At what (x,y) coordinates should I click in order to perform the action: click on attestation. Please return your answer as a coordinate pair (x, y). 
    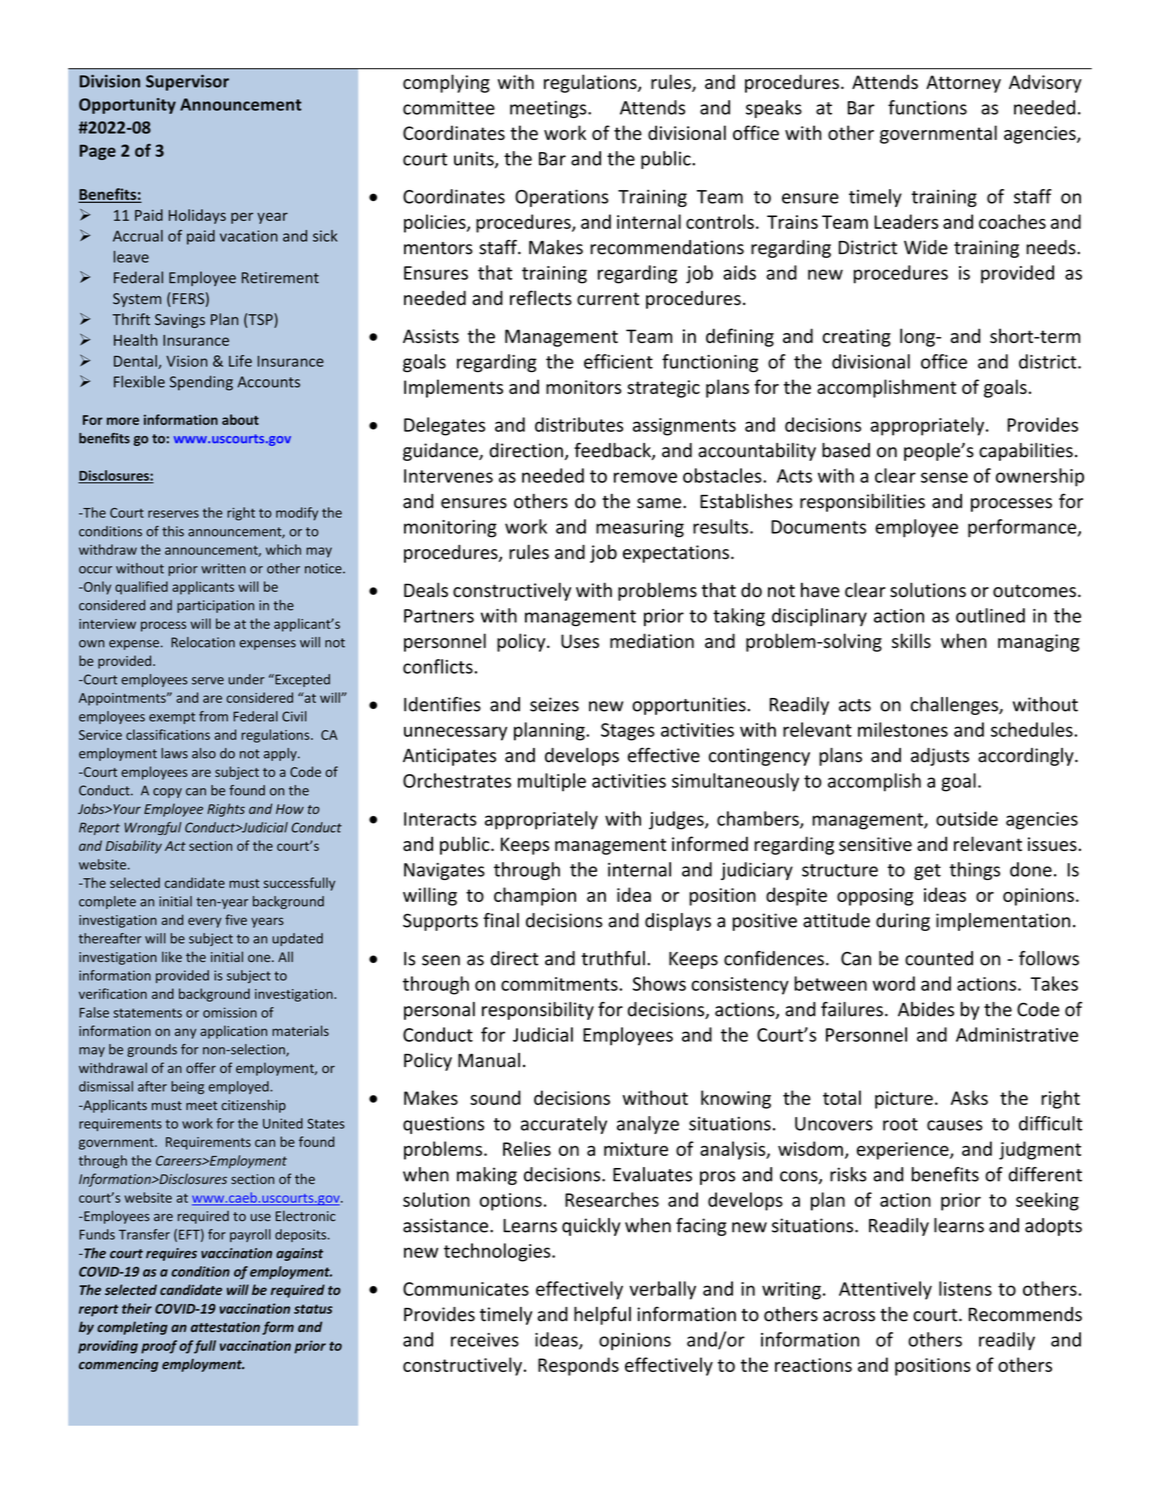
    Looking at the image, I should click on (225, 1327).
